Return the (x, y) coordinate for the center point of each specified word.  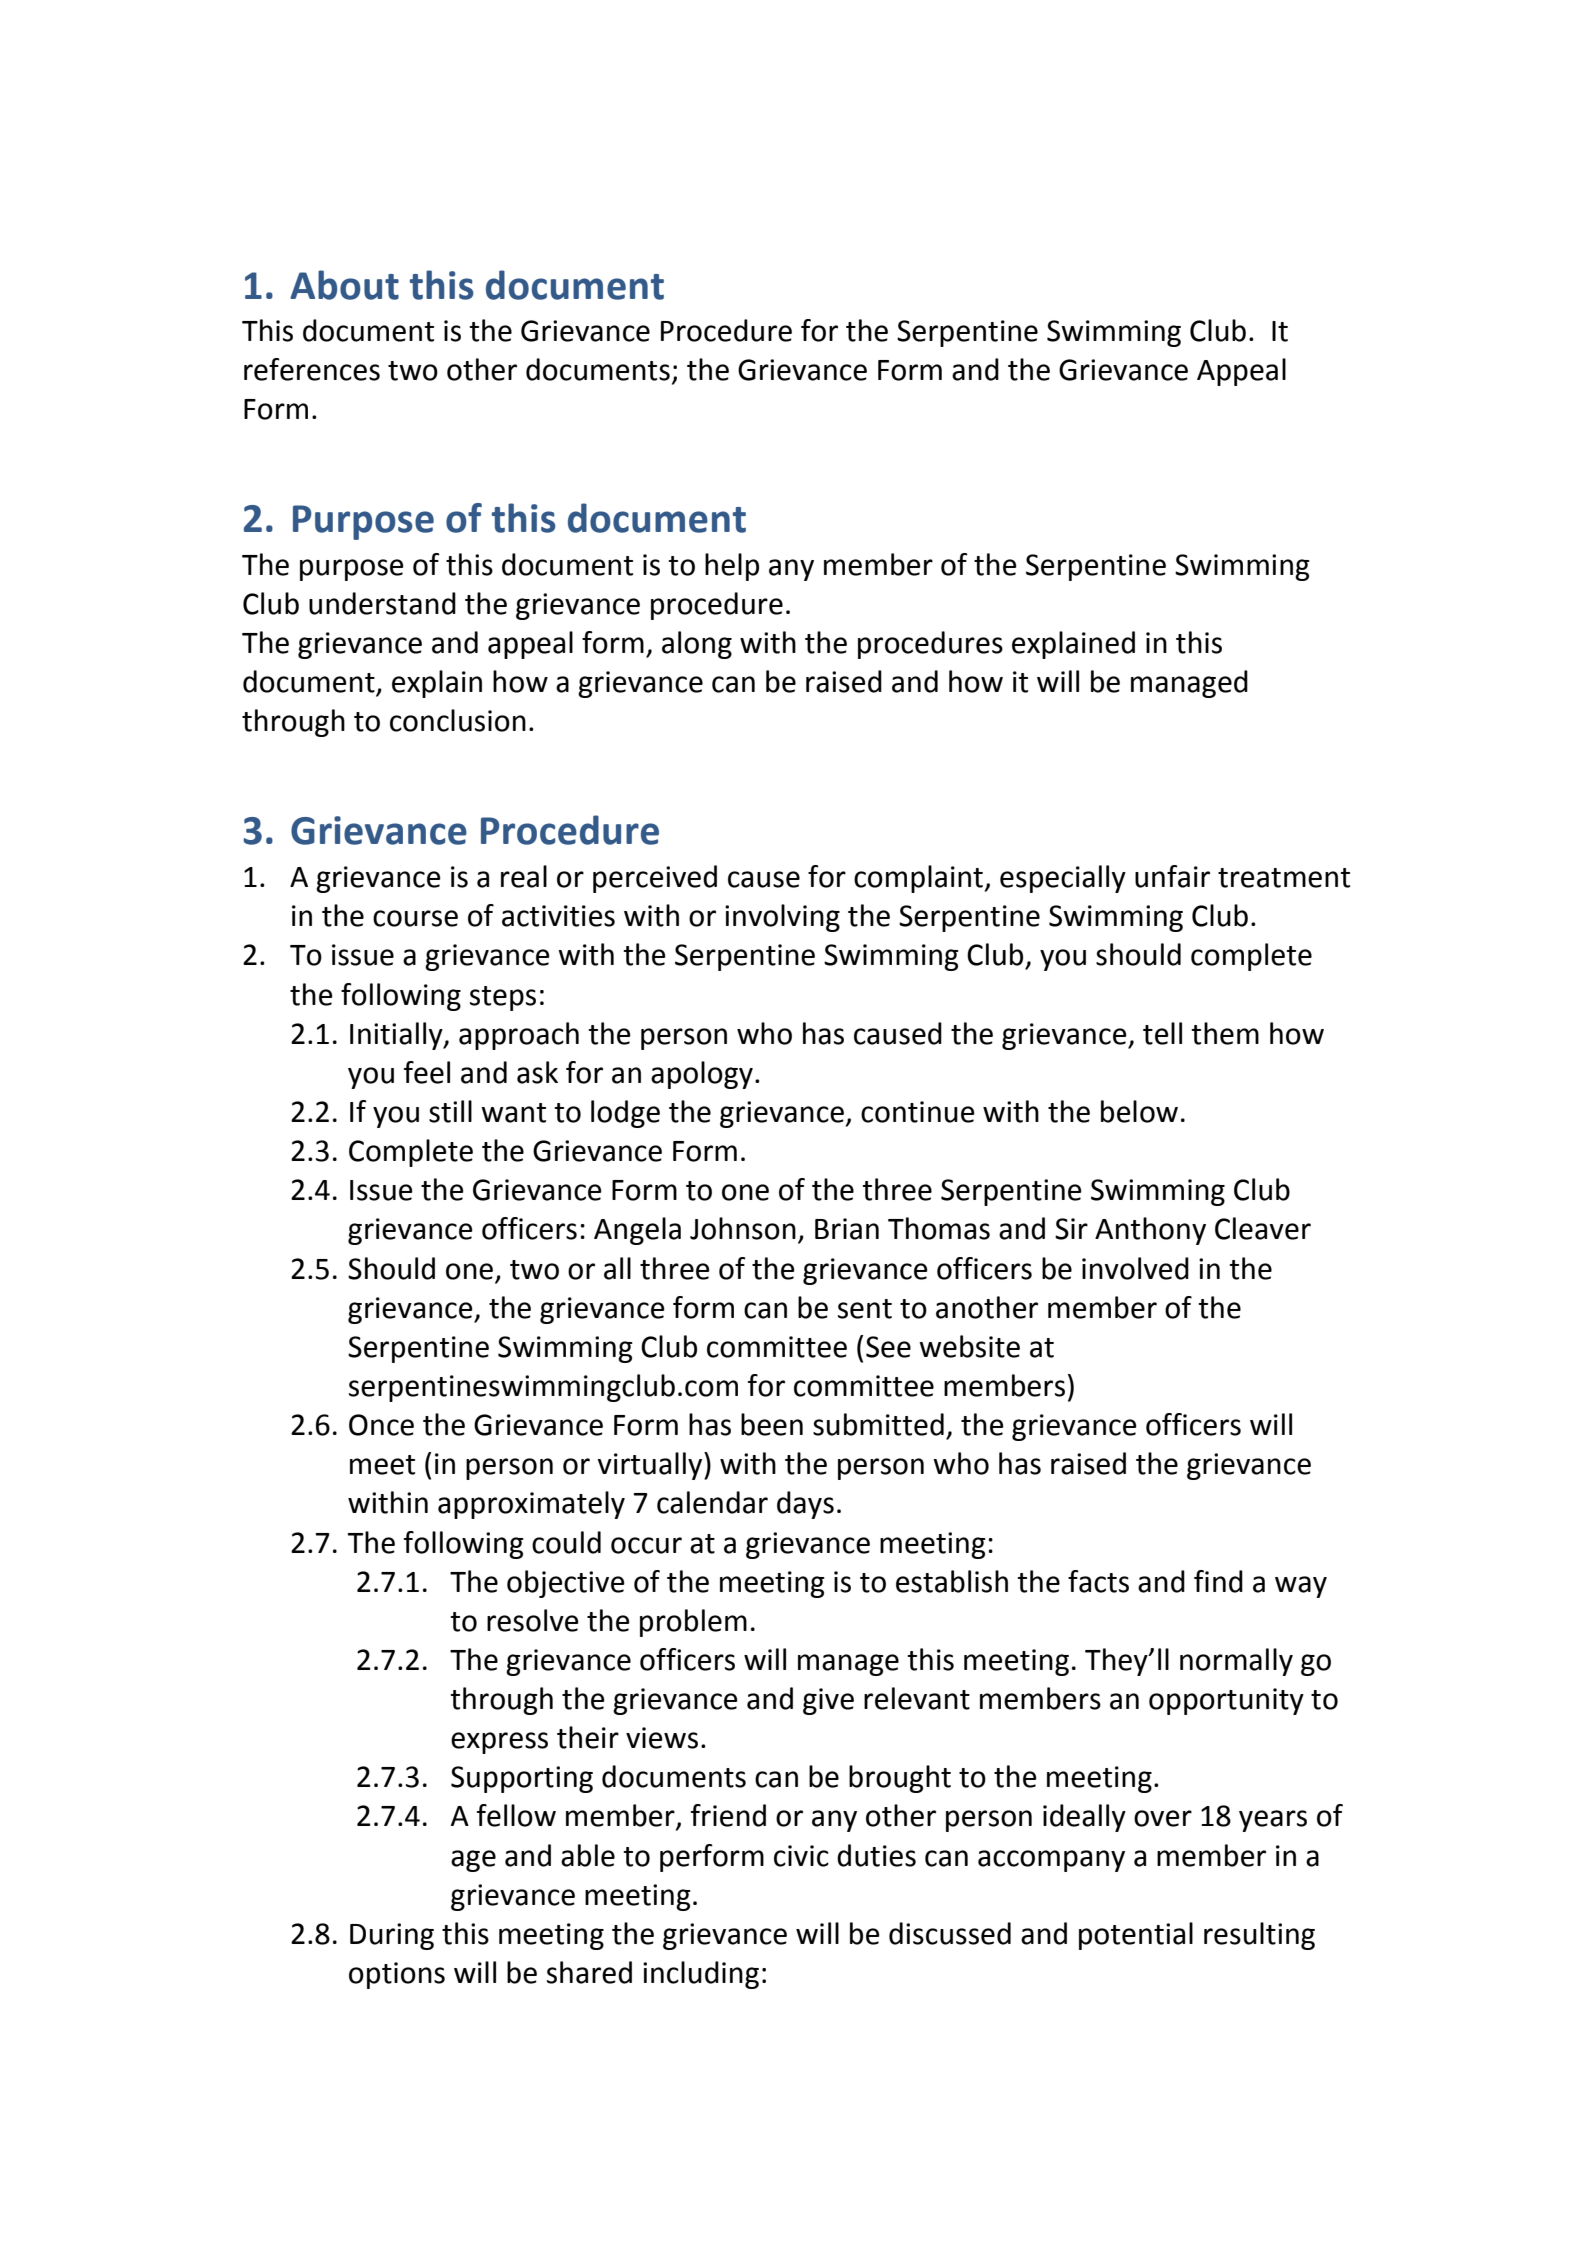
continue (918, 1112)
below (1139, 1111)
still (450, 1111)
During (392, 1936)
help (732, 567)
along (697, 645)
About (344, 285)
